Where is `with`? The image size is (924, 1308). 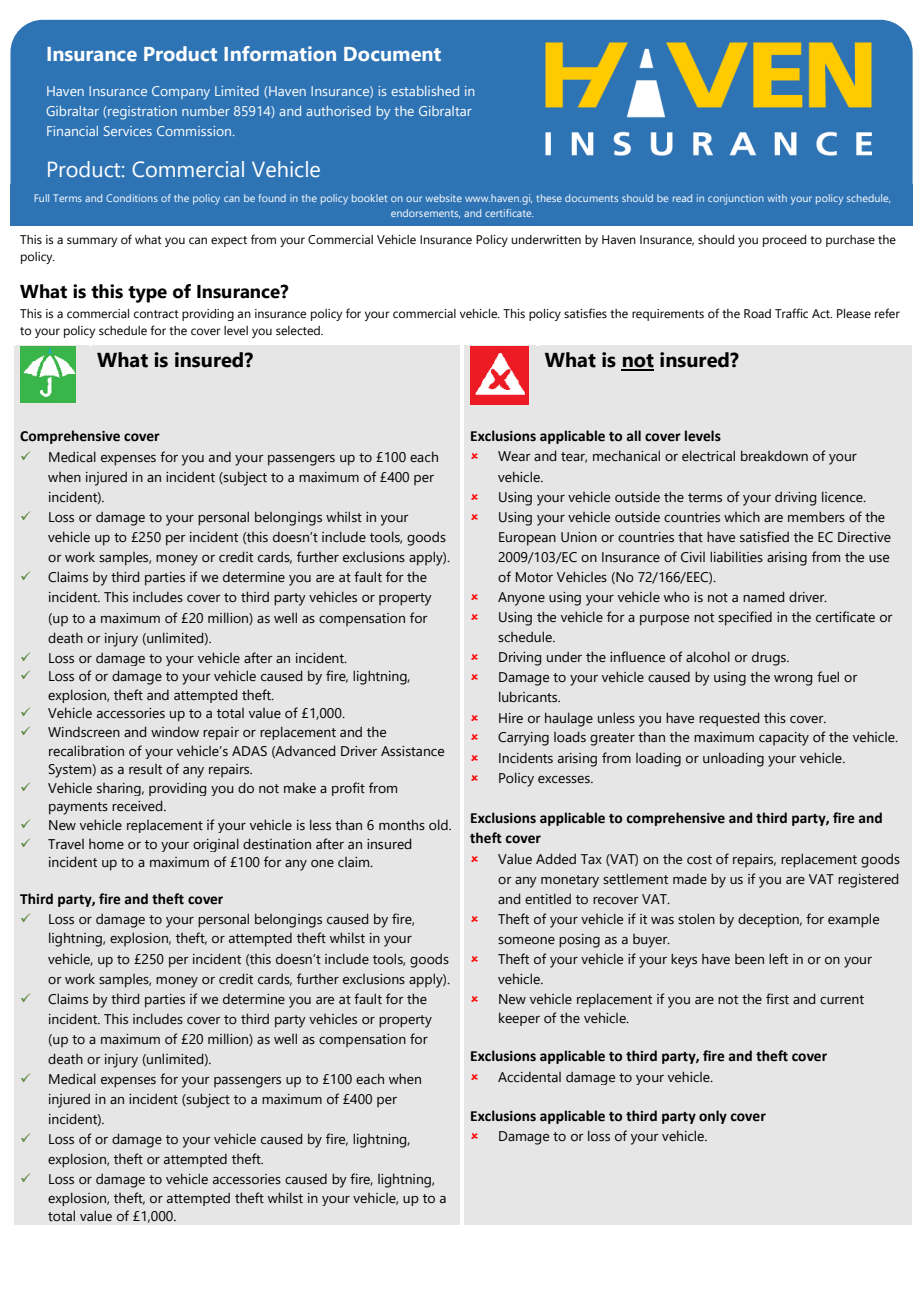 with is located at coordinates (777, 198).
